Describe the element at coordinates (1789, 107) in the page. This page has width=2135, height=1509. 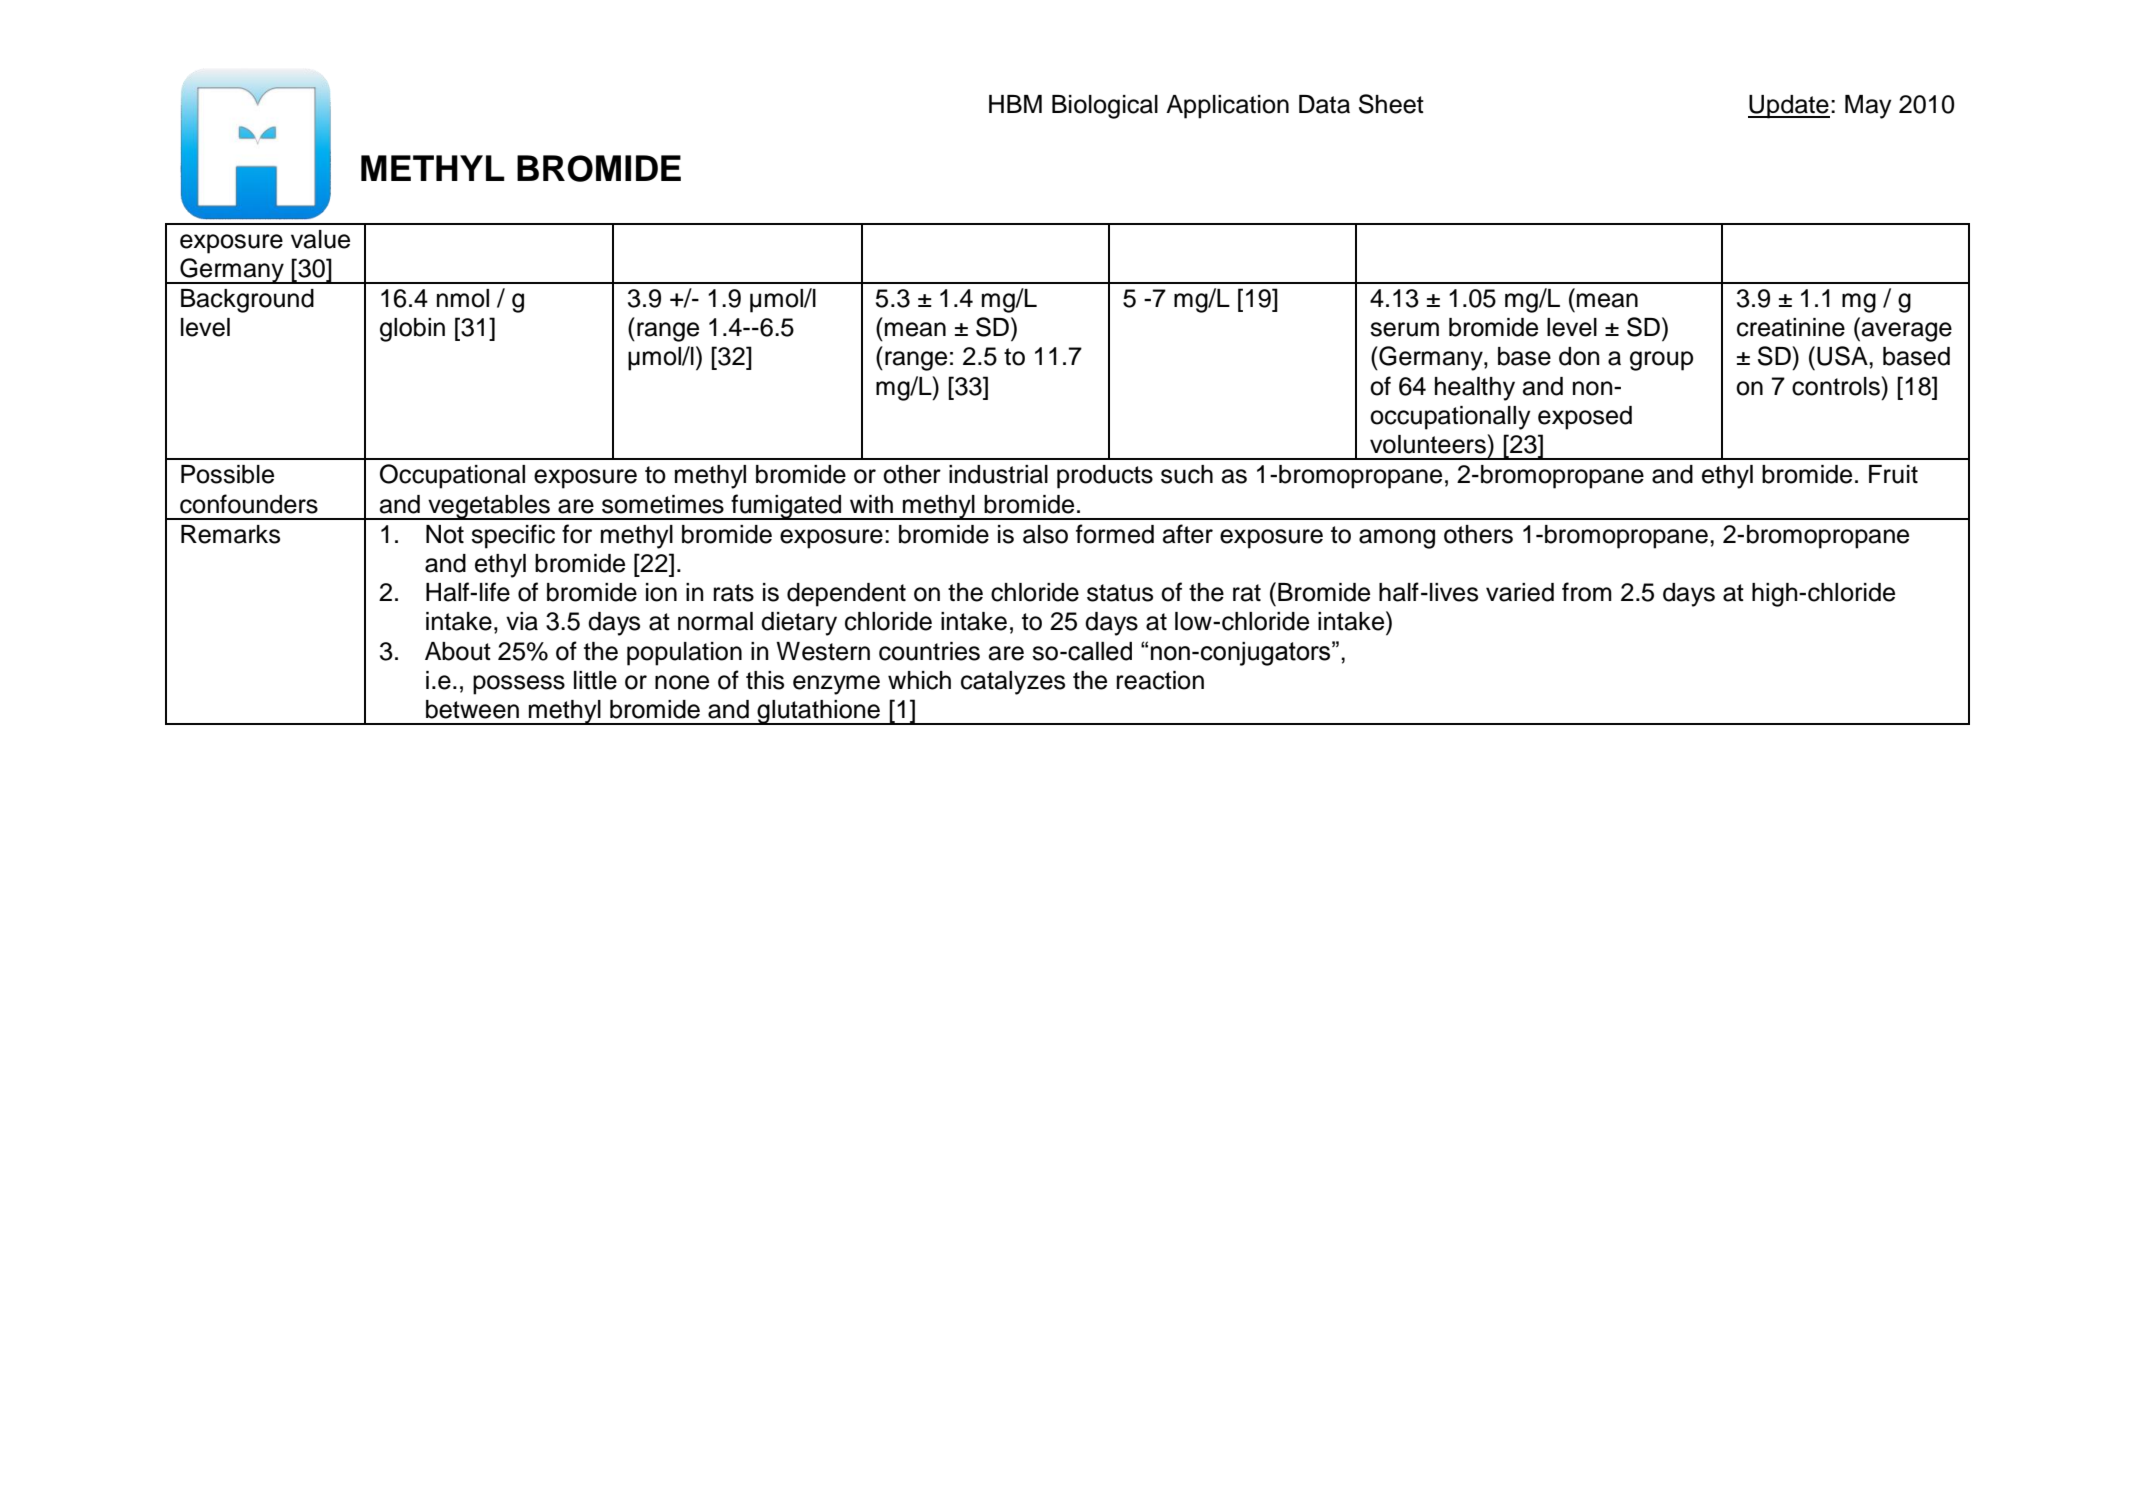
I see `Update` at that location.
